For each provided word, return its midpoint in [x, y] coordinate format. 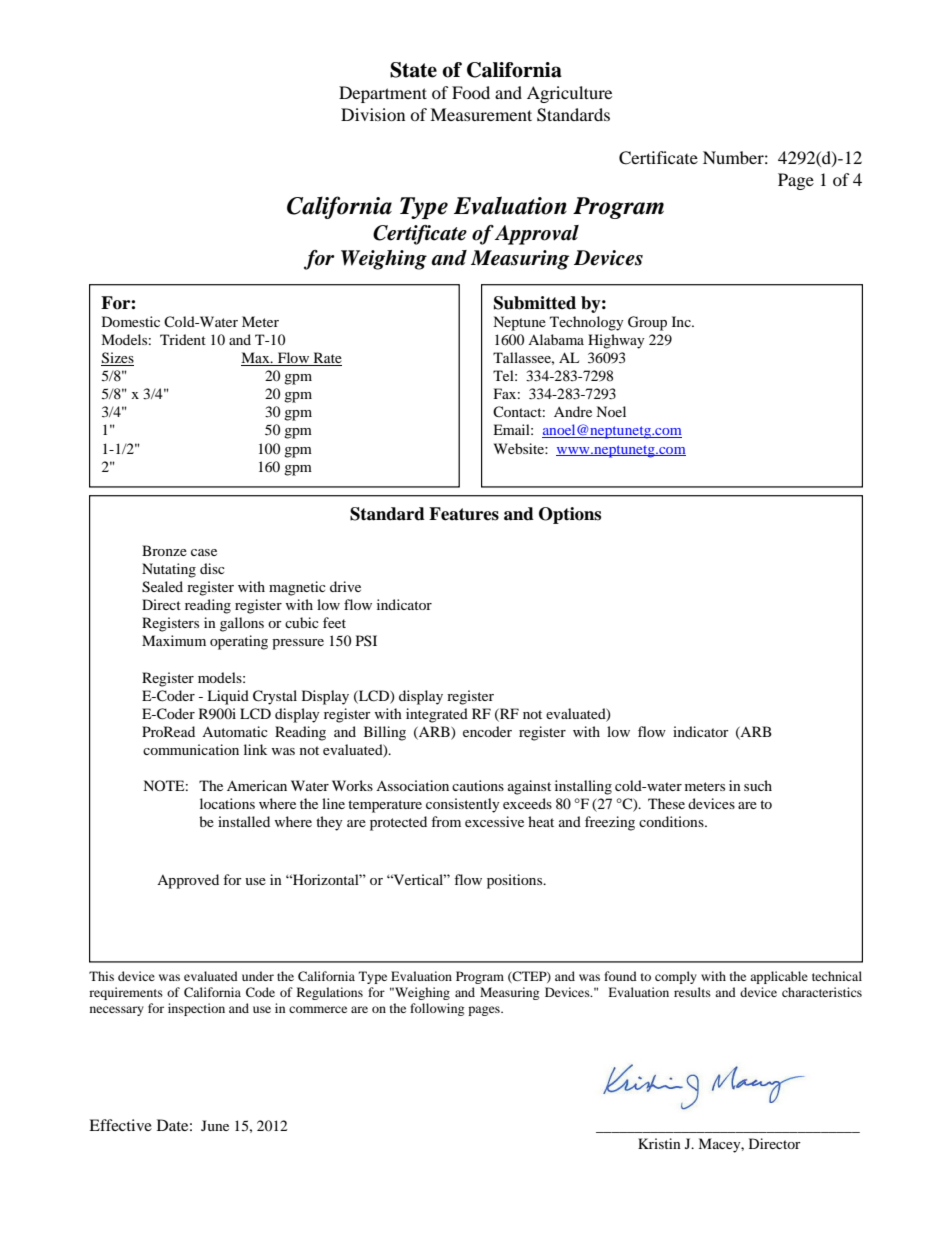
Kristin [659, 1143]
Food [471, 92]
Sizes [117, 359]
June [215, 1125]
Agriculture [569, 94]
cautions [478, 785]
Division [373, 114]
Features [464, 514]
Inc [682, 321]
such [758, 785]
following [437, 1009]
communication [191, 749]
